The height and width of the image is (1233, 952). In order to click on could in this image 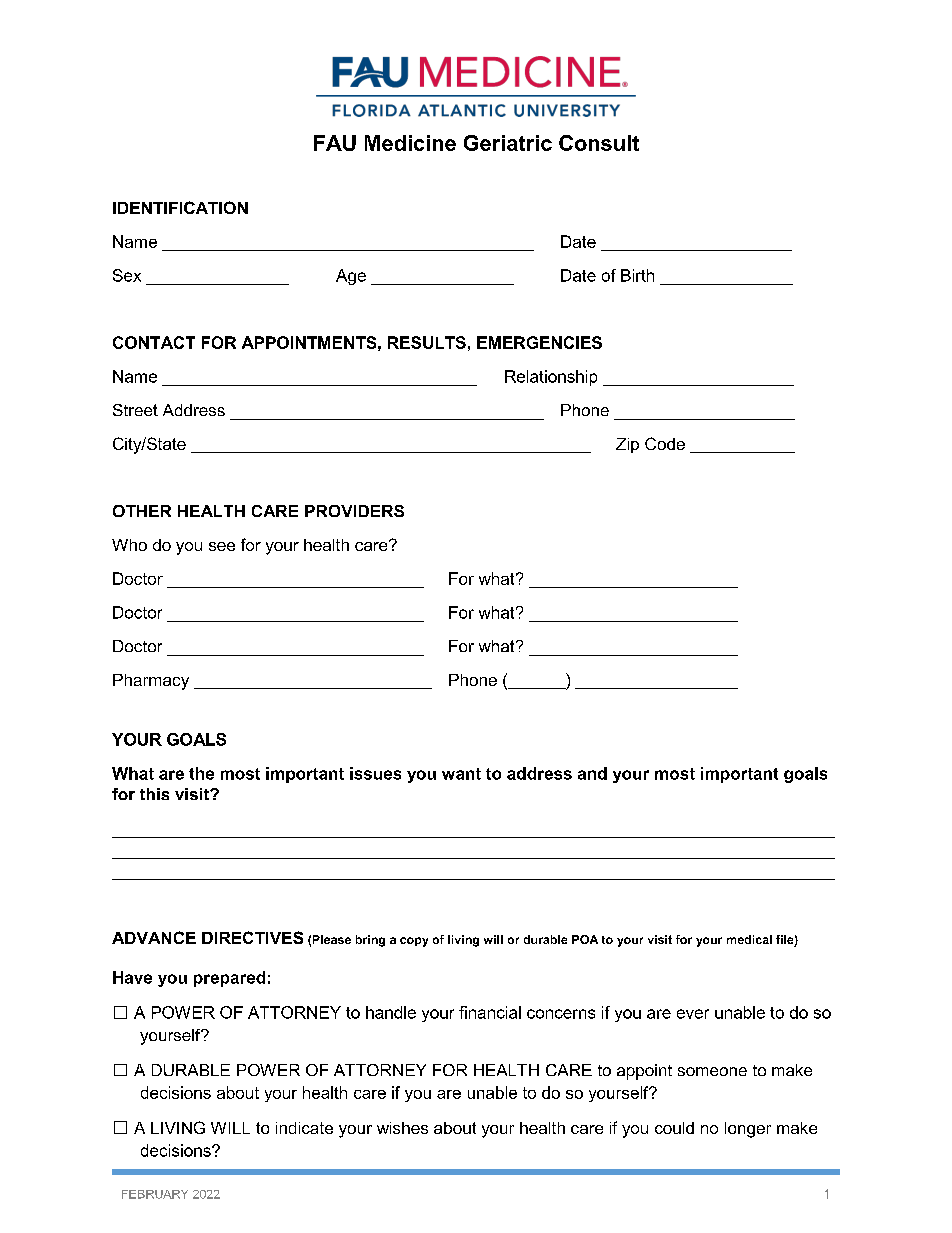, I will do `click(674, 1128)`.
